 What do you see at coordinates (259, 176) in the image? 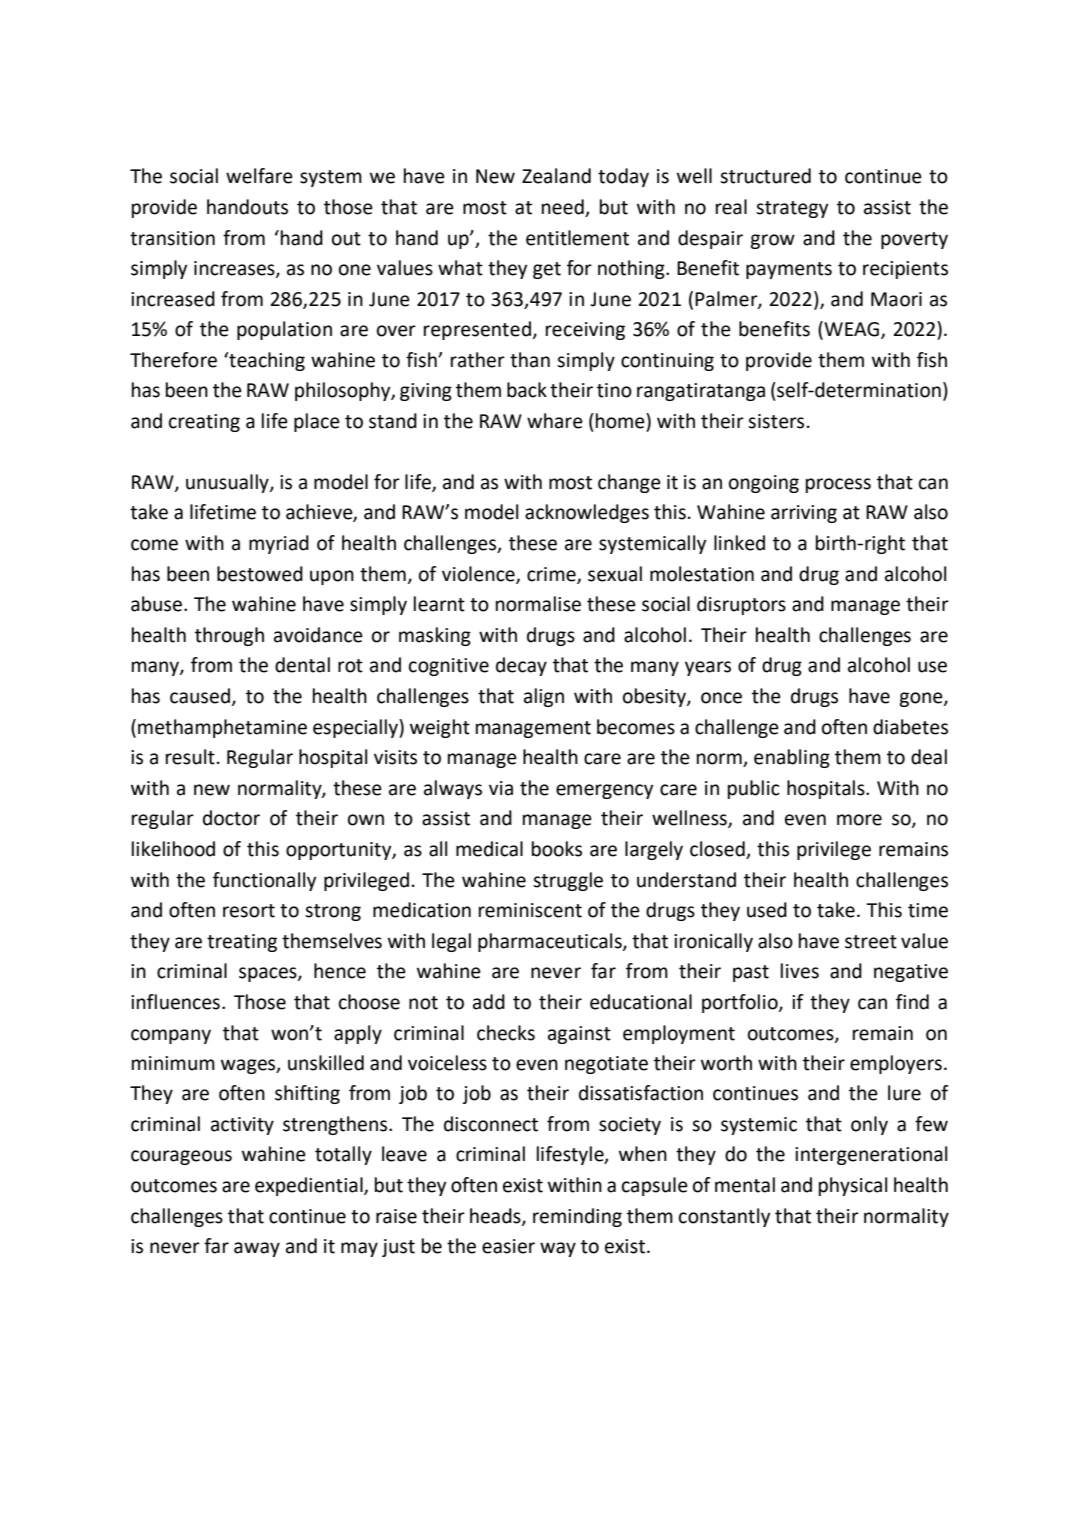
I see `welfare` at bounding box center [259, 176].
